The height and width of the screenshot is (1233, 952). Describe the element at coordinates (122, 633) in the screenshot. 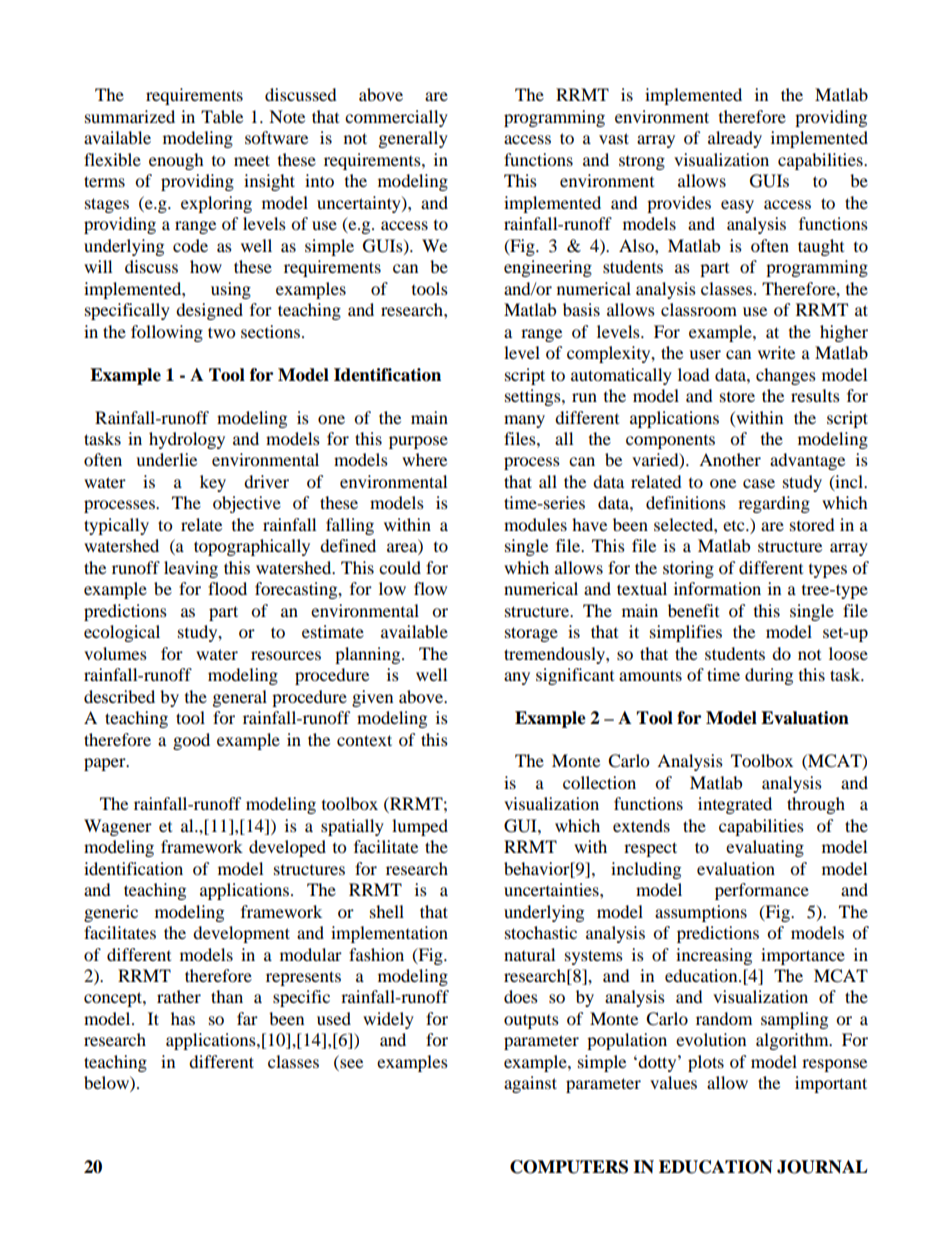

I see `ecological` at that location.
